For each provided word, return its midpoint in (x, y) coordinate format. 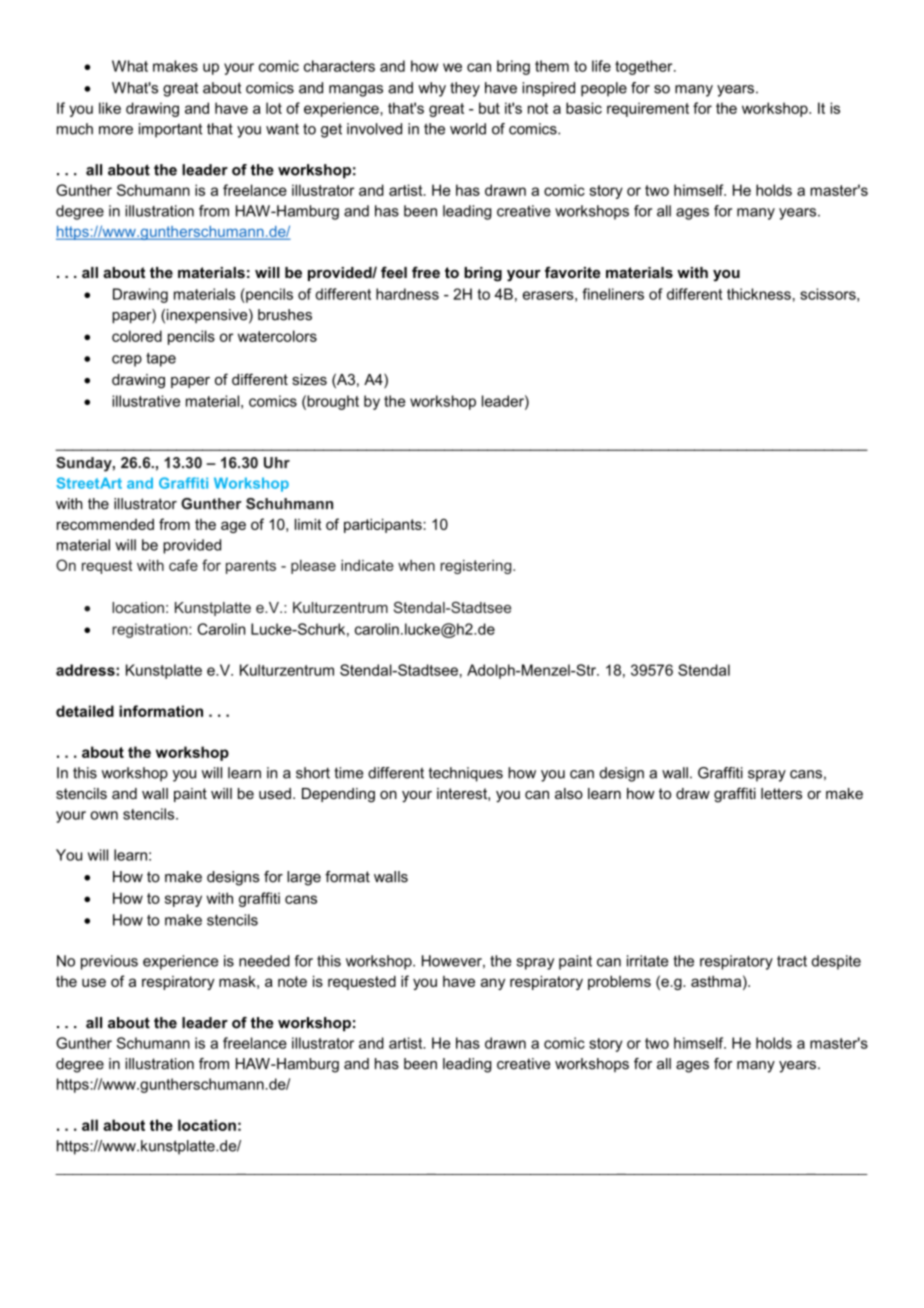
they (465, 89)
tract (792, 961)
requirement (648, 109)
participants (384, 525)
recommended (105, 524)
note (292, 981)
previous (109, 962)
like (110, 108)
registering (477, 567)
